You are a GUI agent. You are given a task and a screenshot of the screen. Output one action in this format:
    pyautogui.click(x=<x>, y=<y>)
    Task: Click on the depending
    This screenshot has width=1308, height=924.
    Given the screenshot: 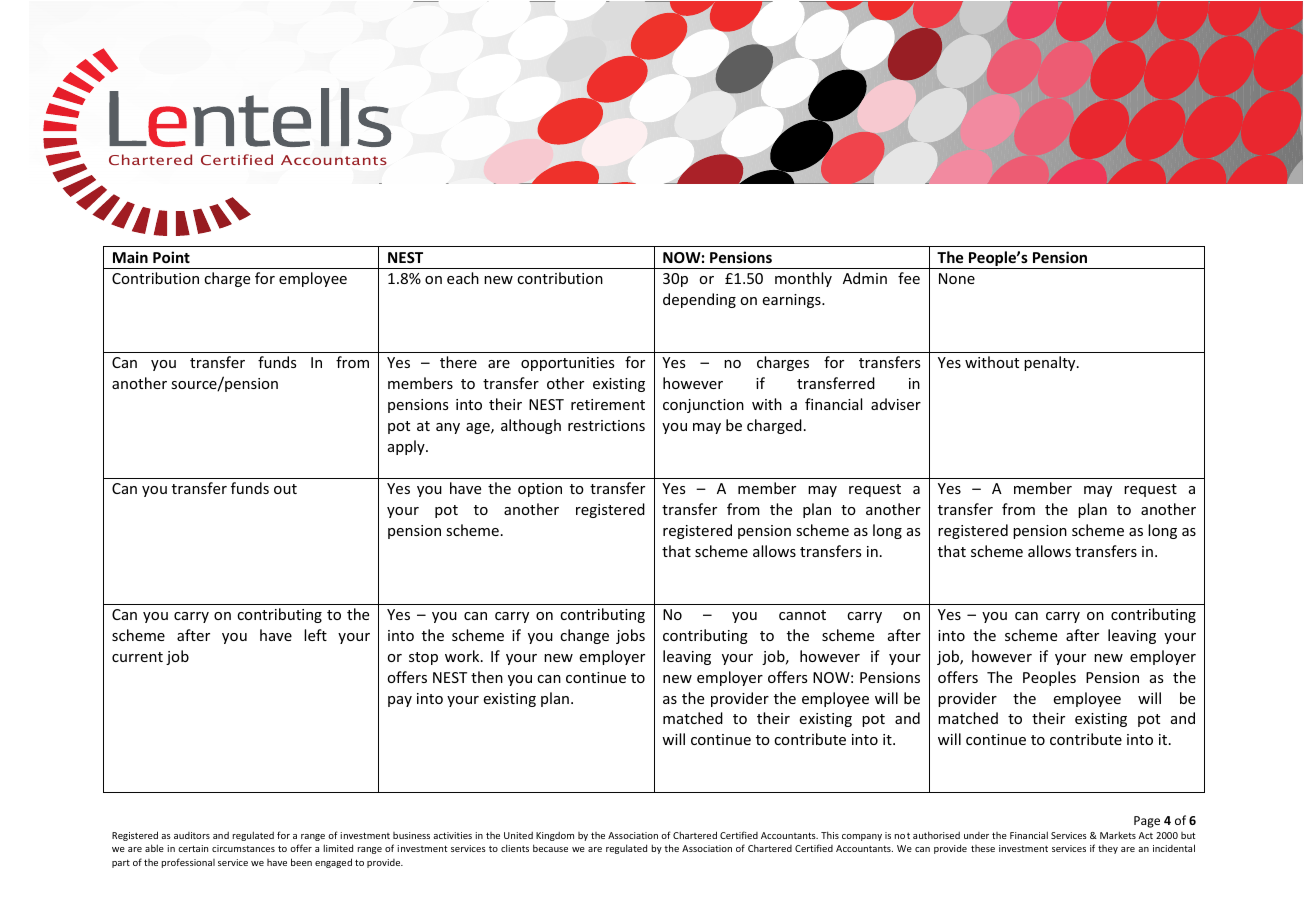 What is the action you would take?
    pyautogui.click(x=699, y=300)
